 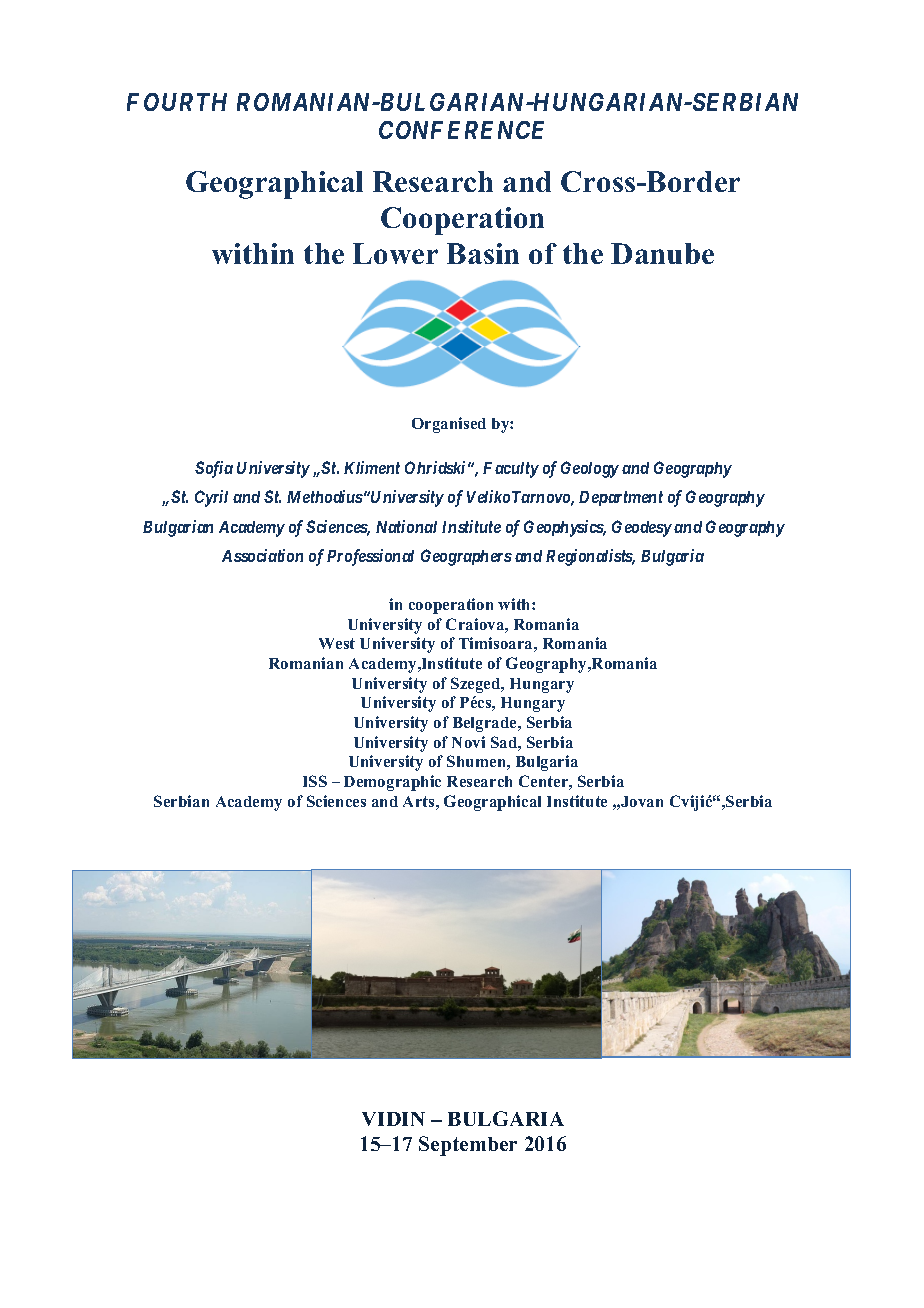 I want to click on FOURTH, so click(x=177, y=102).
